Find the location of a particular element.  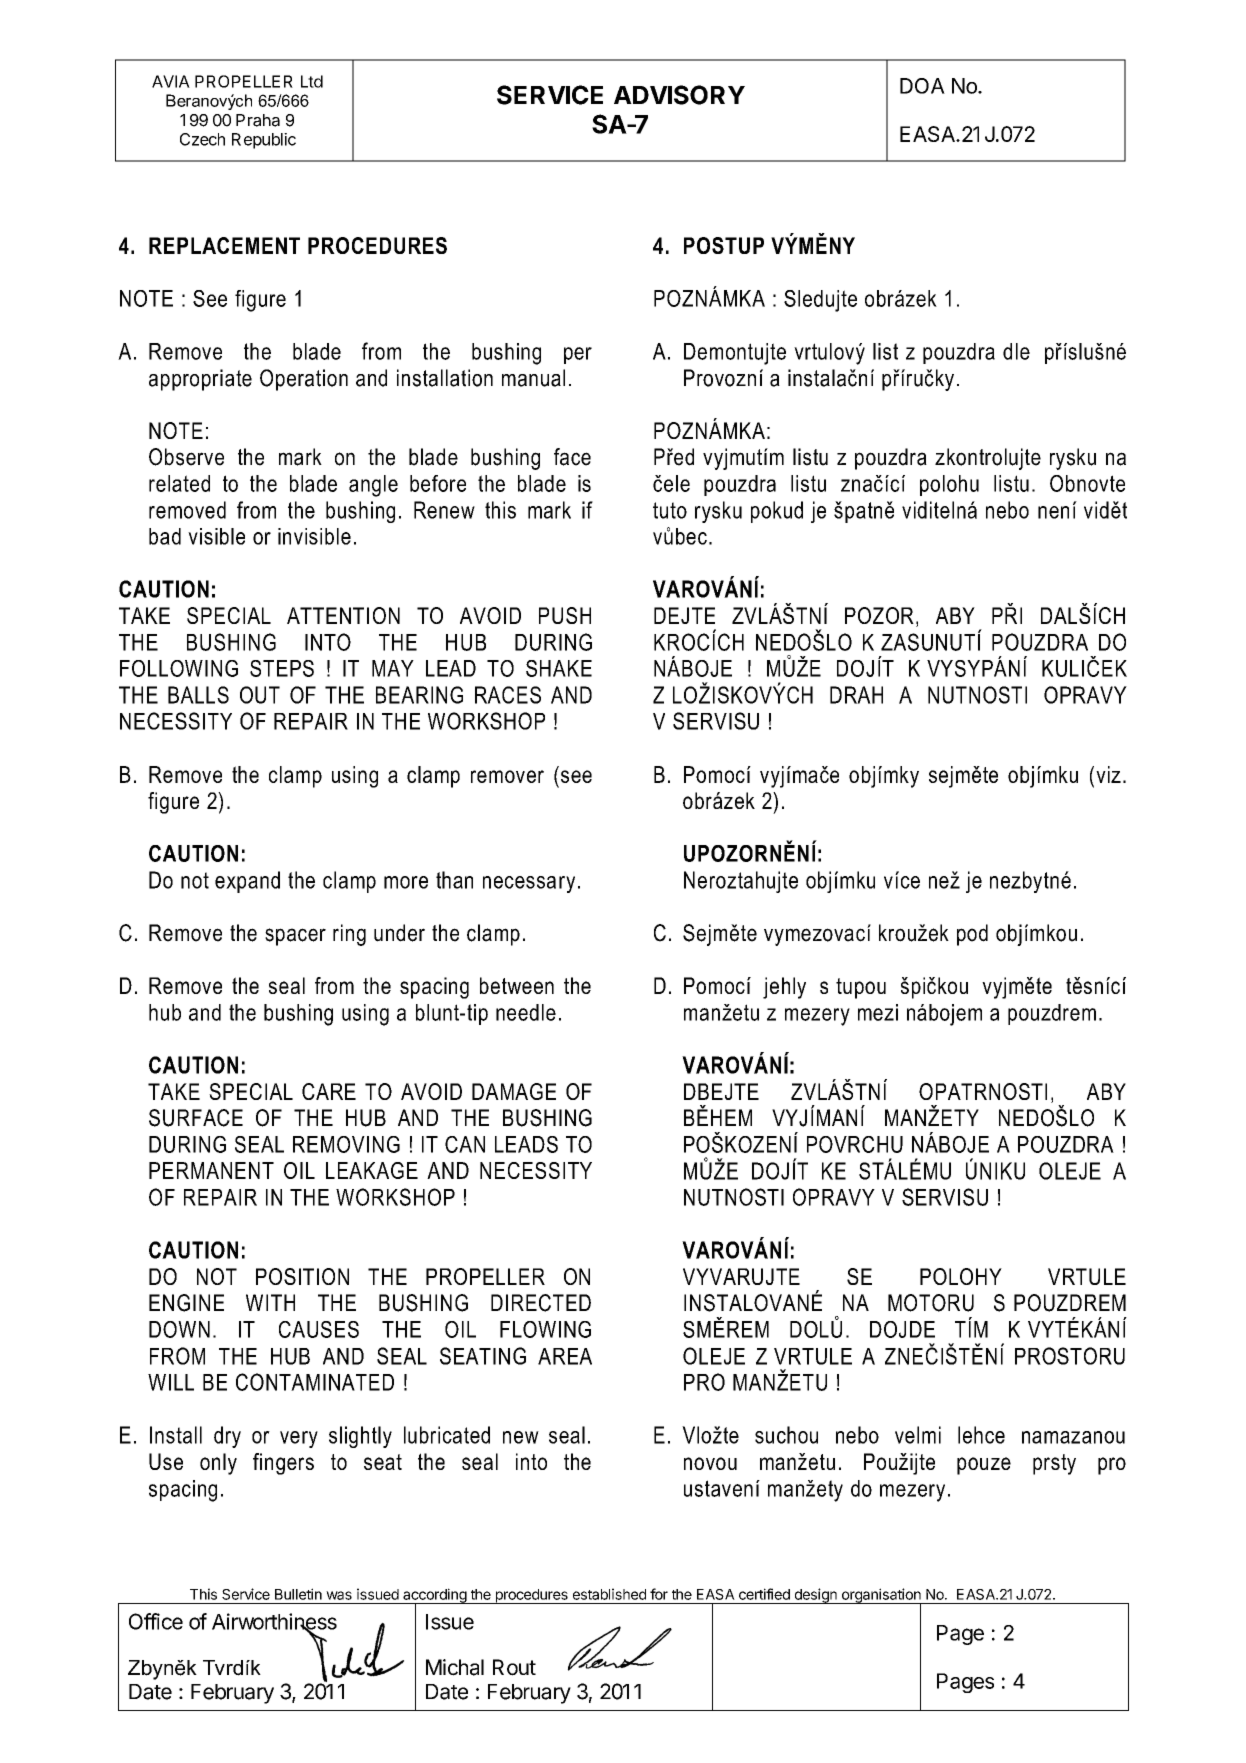

pod is located at coordinates (972, 935).
